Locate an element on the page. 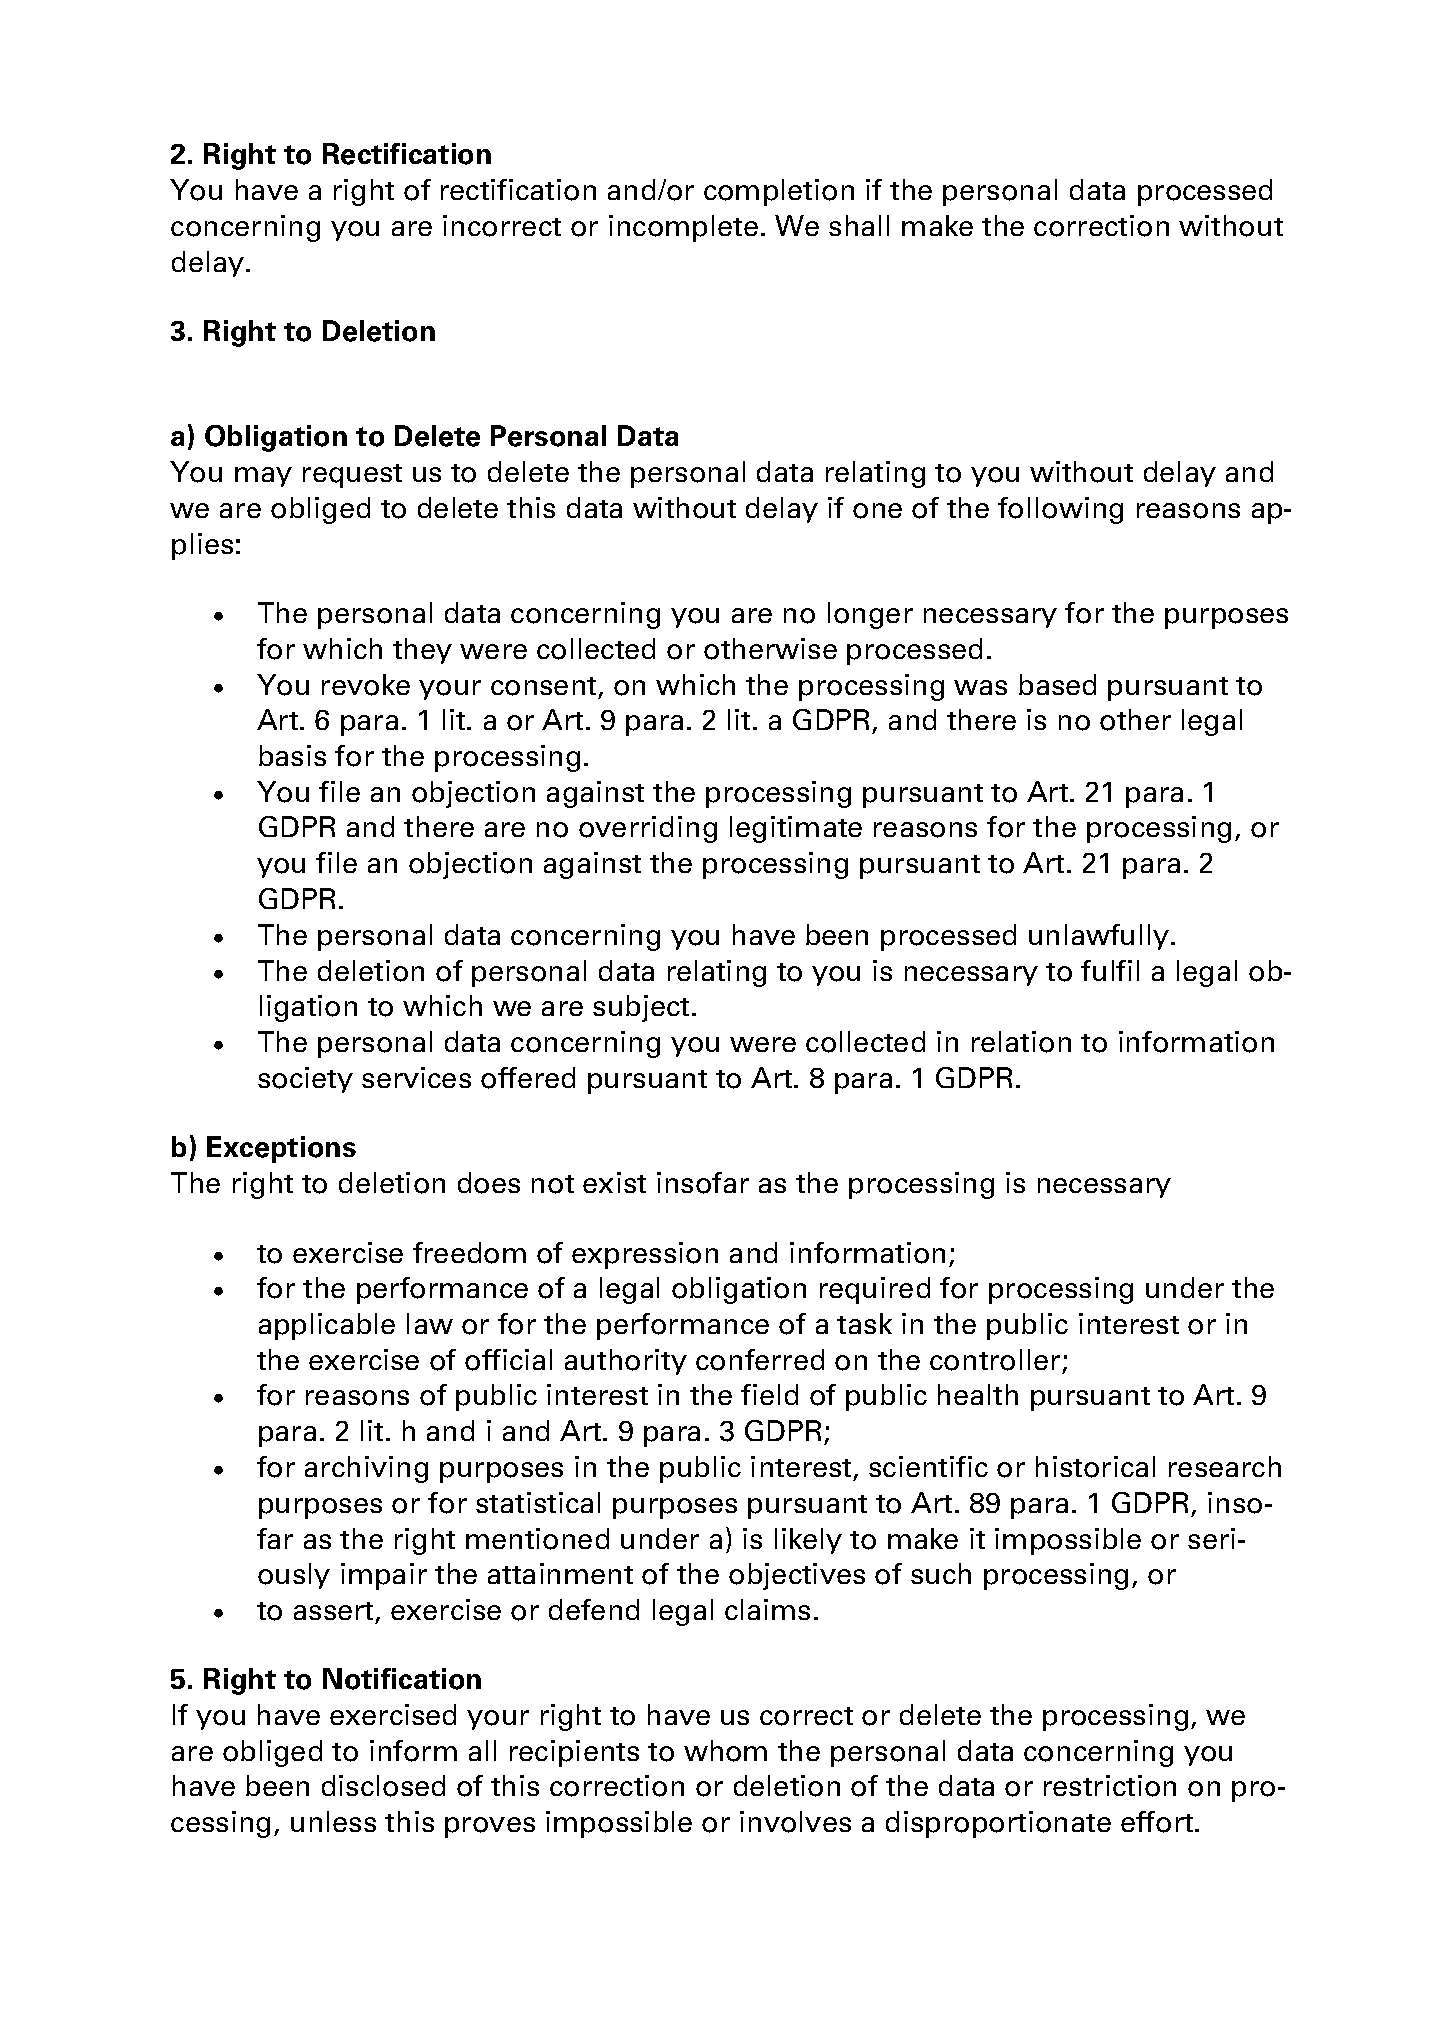  revoke is located at coordinates (366, 685).
